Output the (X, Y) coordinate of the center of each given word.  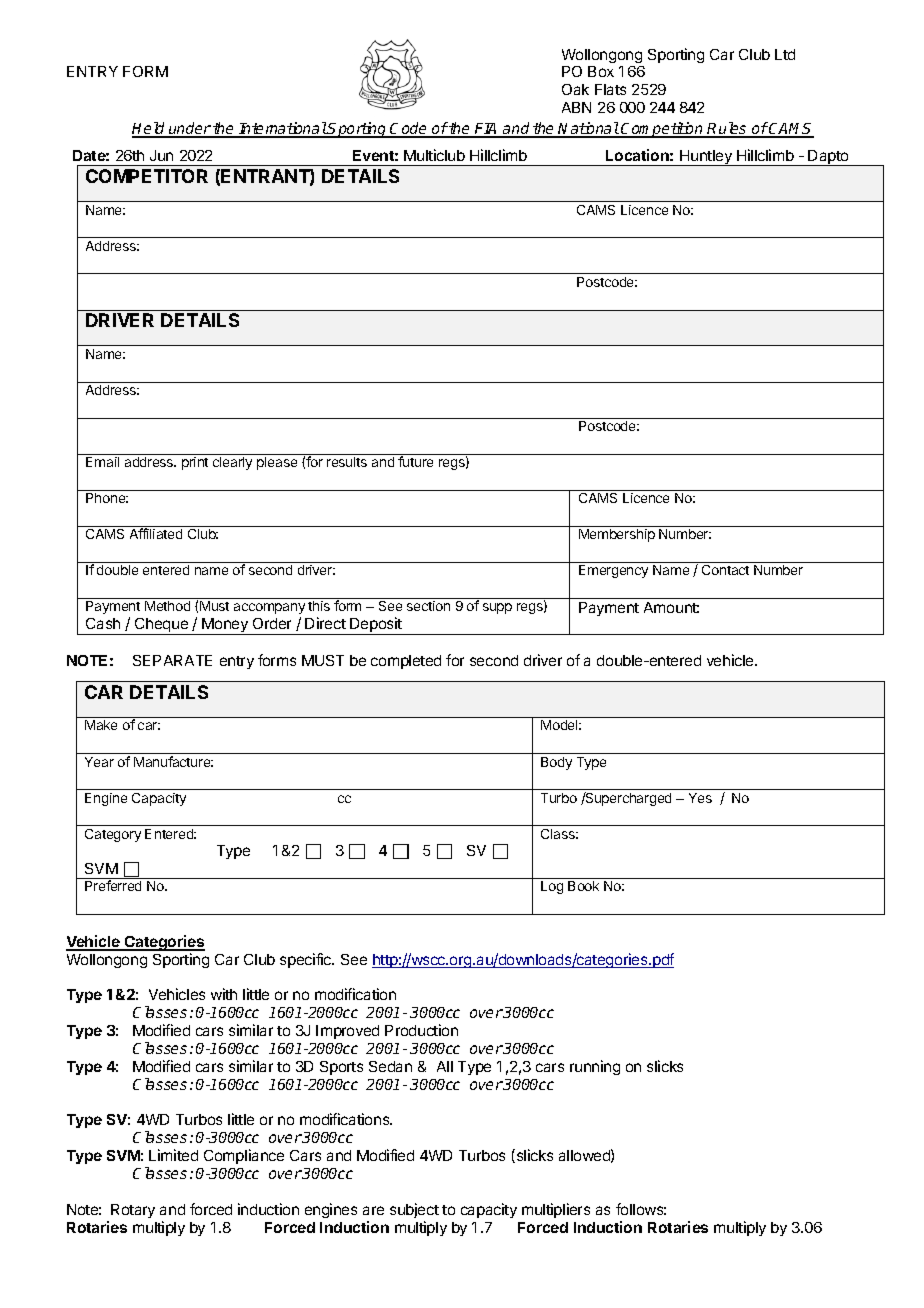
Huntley (706, 158)
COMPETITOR (147, 176)
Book (583, 886)
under (189, 130)
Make (101, 725)
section (428, 606)
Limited (173, 1155)
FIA (487, 130)
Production (421, 1030)
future (415, 461)
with (224, 994)
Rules (728, 130)
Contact (725, 570)
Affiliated (156, 533)
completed (406, 662)
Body (556, 763)
